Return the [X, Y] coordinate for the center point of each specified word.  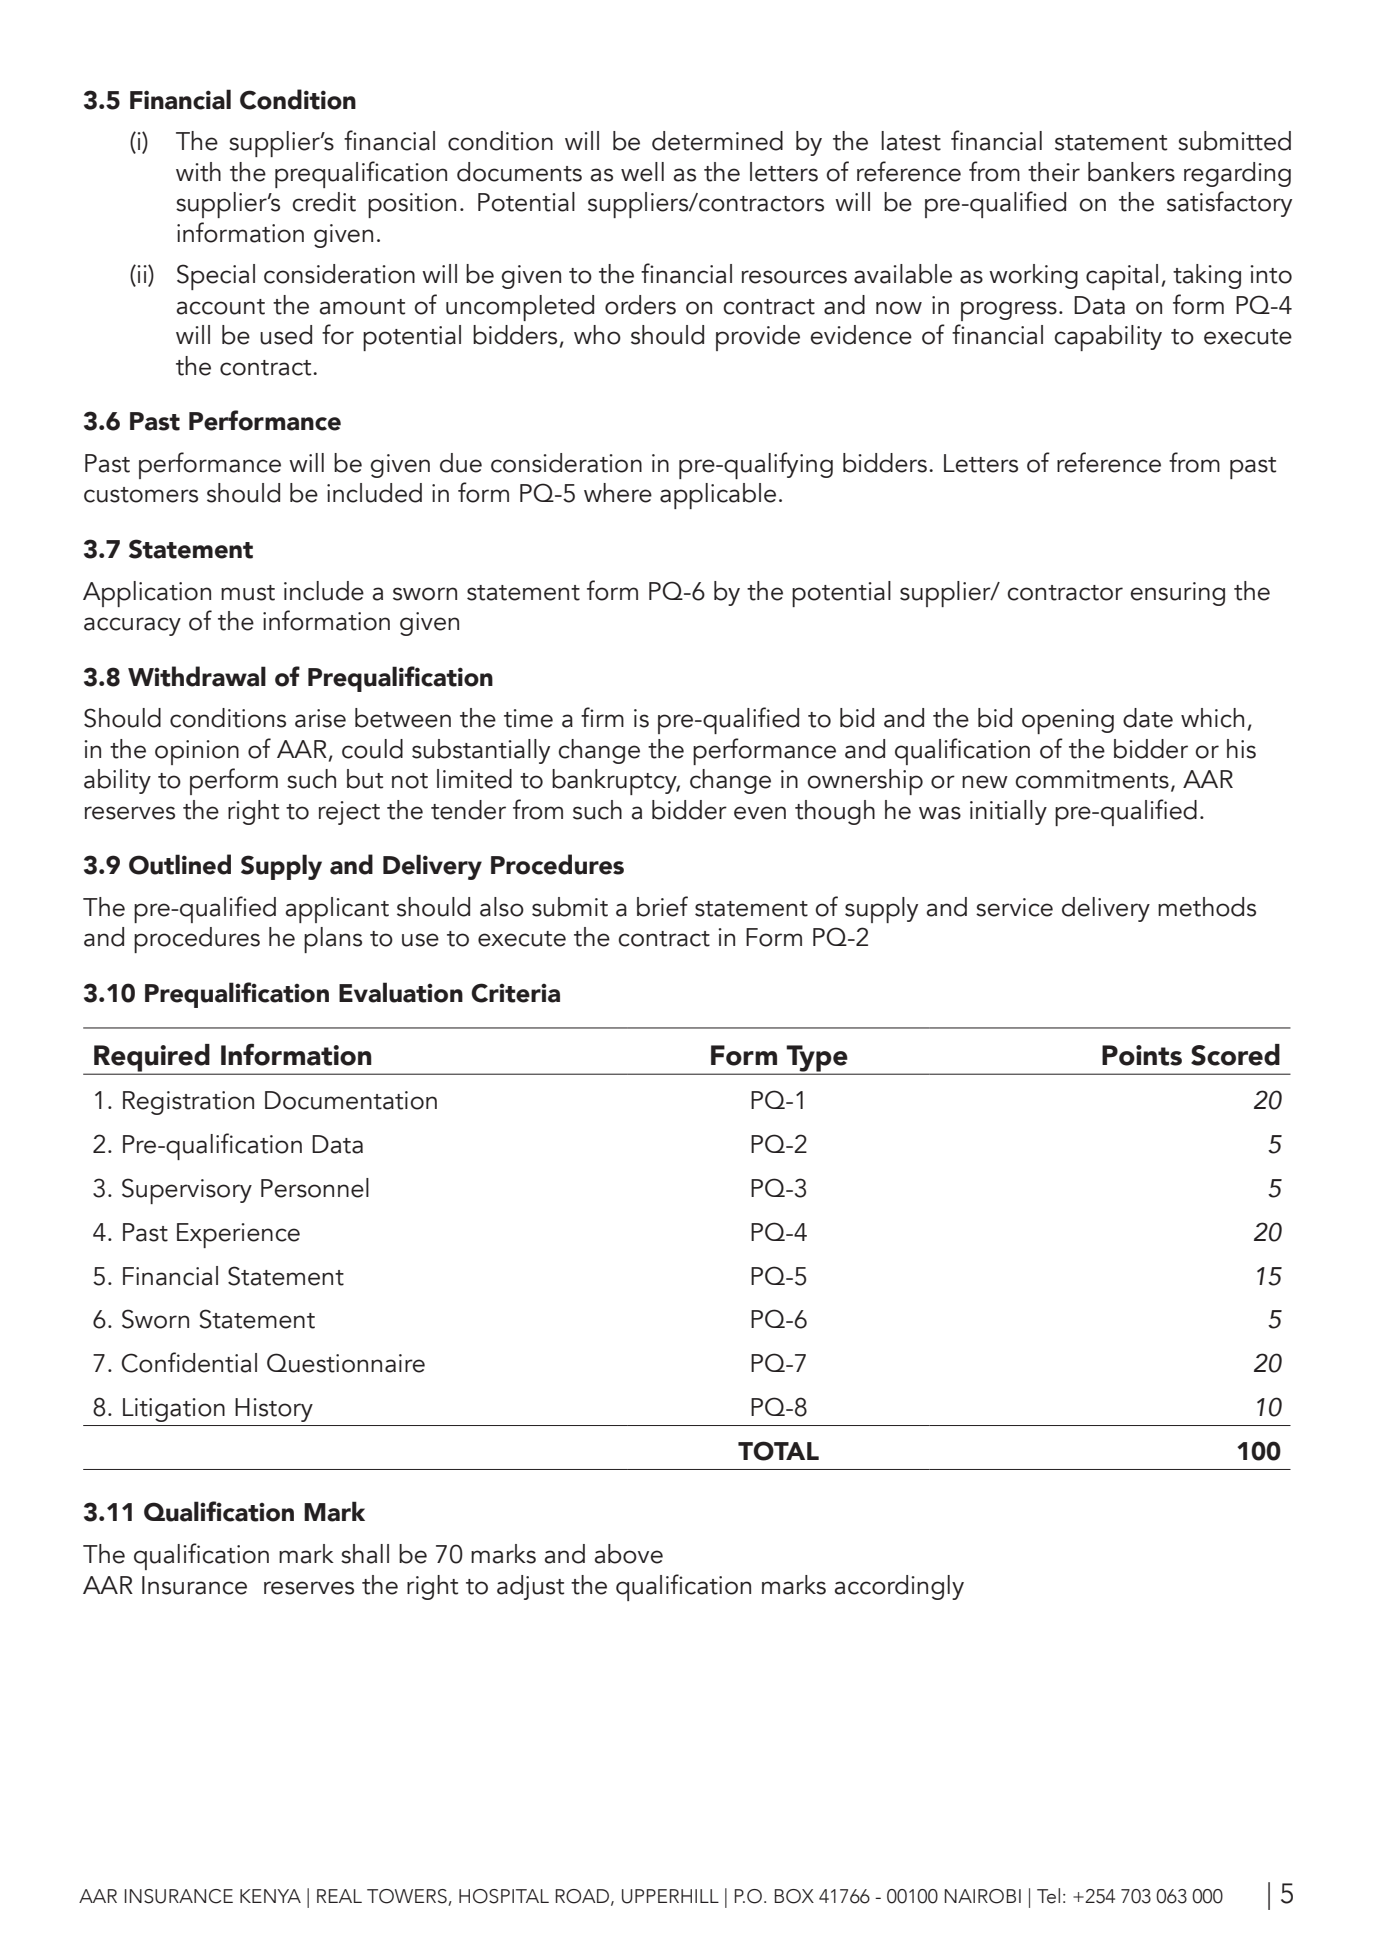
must [248, 593]
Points [1142, 1055]
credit [324, 202]
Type [817, 1059]
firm [602, 717]
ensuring [1178, 594]
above [629, 1554]
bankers [1131, 172]
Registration [188, 1103]
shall [365, 1554]
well [642, 172]
